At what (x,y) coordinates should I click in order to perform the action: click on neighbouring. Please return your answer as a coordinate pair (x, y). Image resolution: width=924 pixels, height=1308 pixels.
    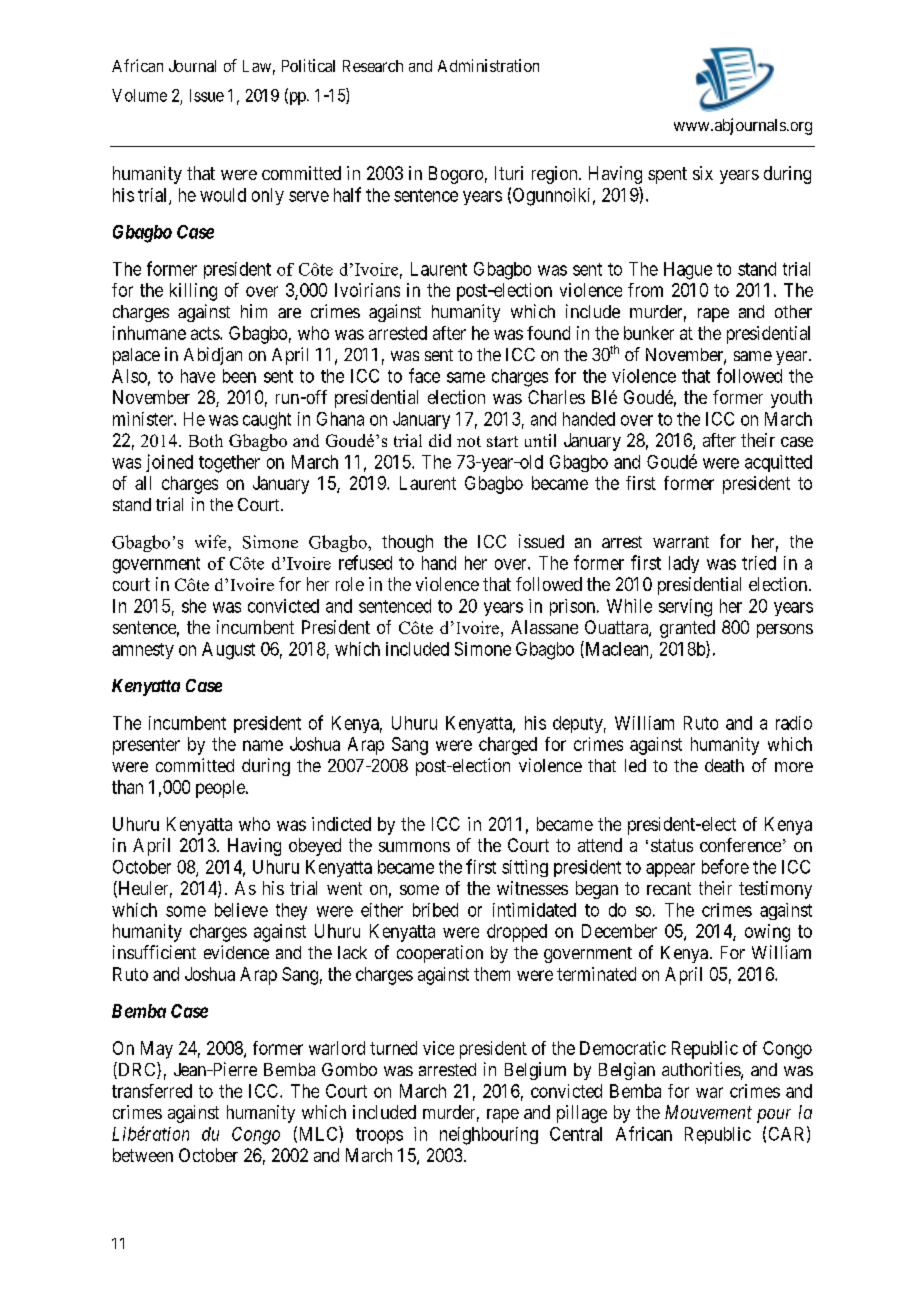
    Looking at the image, I should click on (489, 1136).
